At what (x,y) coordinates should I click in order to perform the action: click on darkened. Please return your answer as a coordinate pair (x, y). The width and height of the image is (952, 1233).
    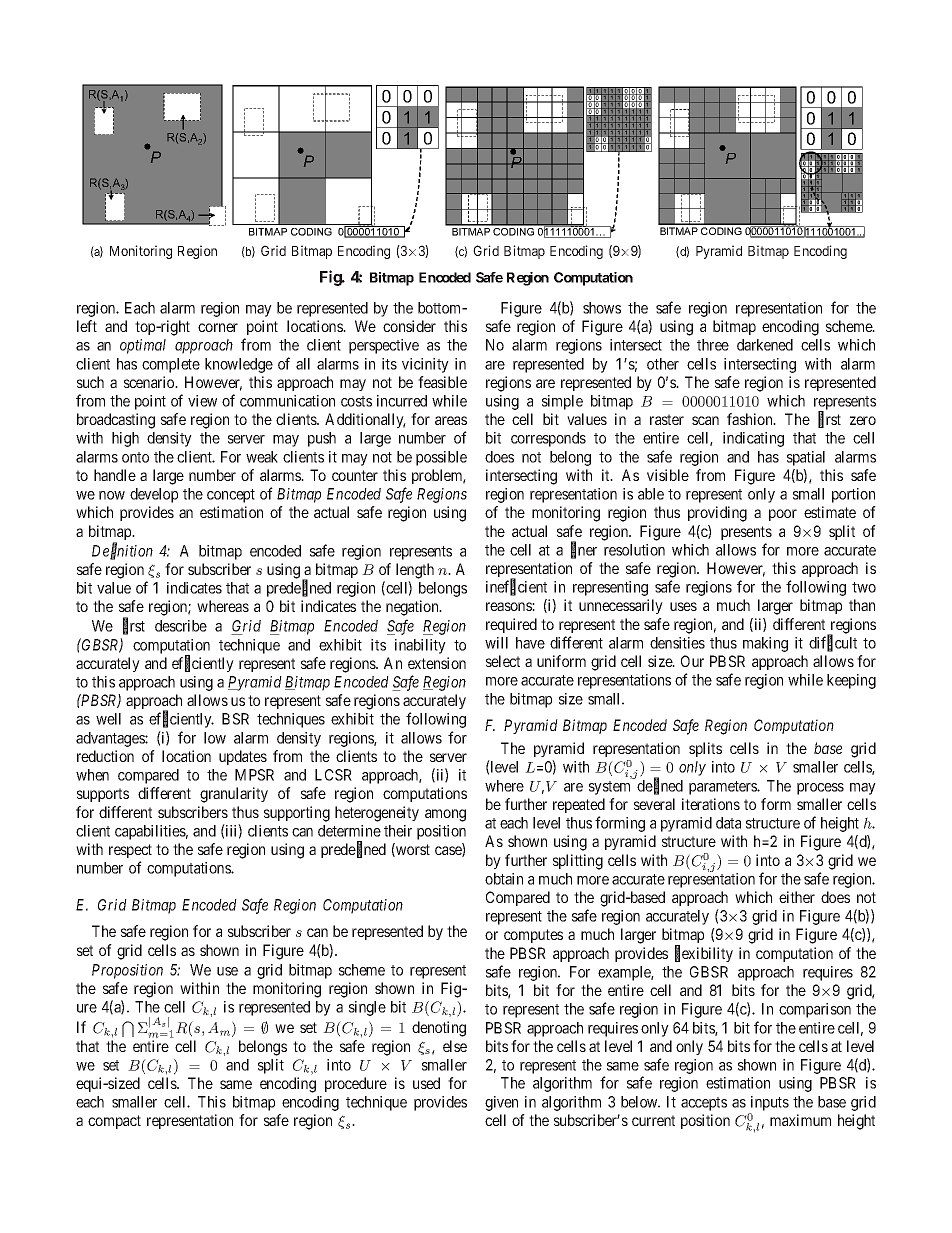
    Looking at the image, I should click on (765, 345).
